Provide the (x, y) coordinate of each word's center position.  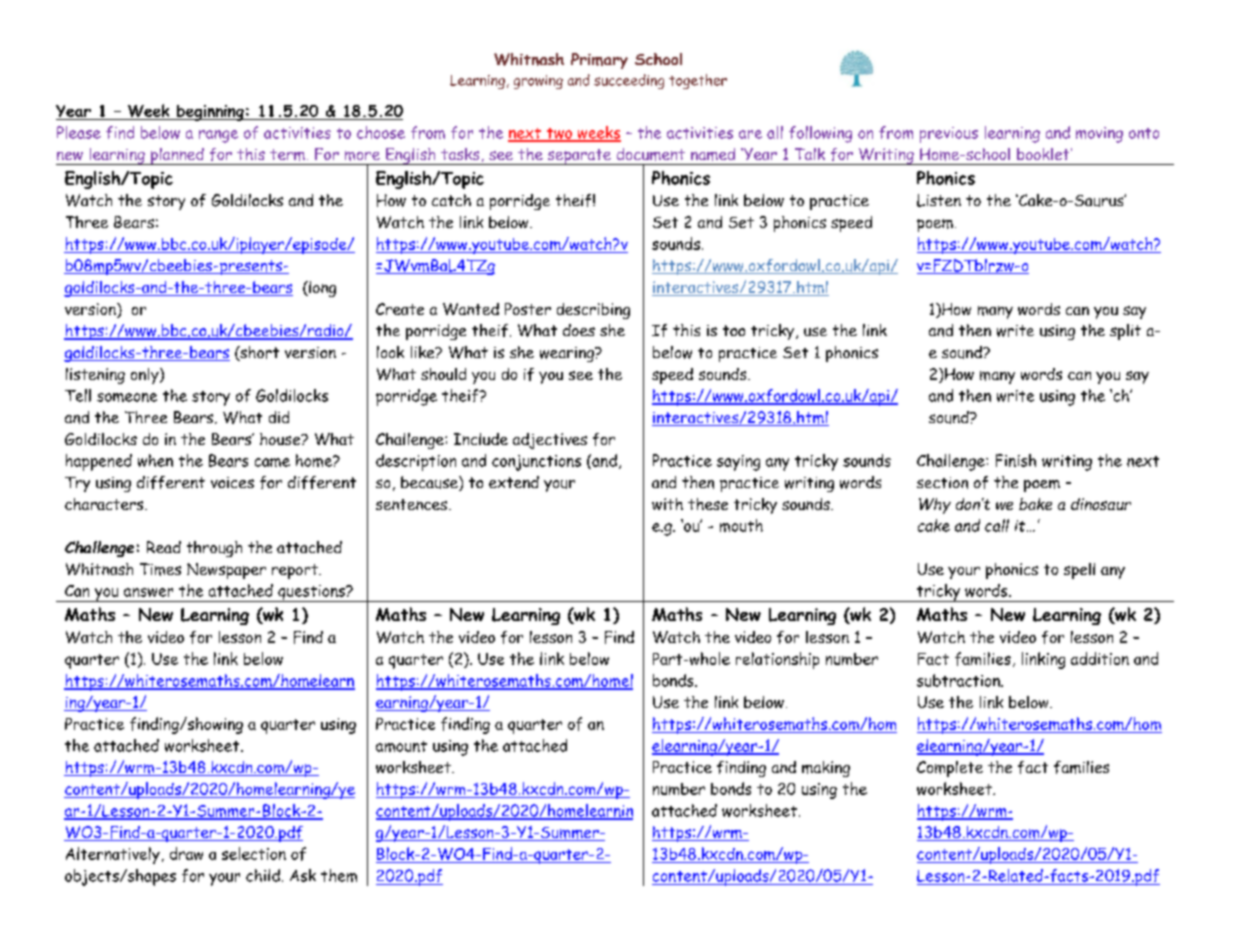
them (339, 875)
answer (148, 592)
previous (949, 135)
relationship (777, 660)
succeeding (629, 81)
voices (232, 482)
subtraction (959, 680)
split (1125, 332)
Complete (950, 769)
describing (593, 311)
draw (186, 853)
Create (400, 309)
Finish (1016, 460)
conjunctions (536, 463)
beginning (210, 113)
